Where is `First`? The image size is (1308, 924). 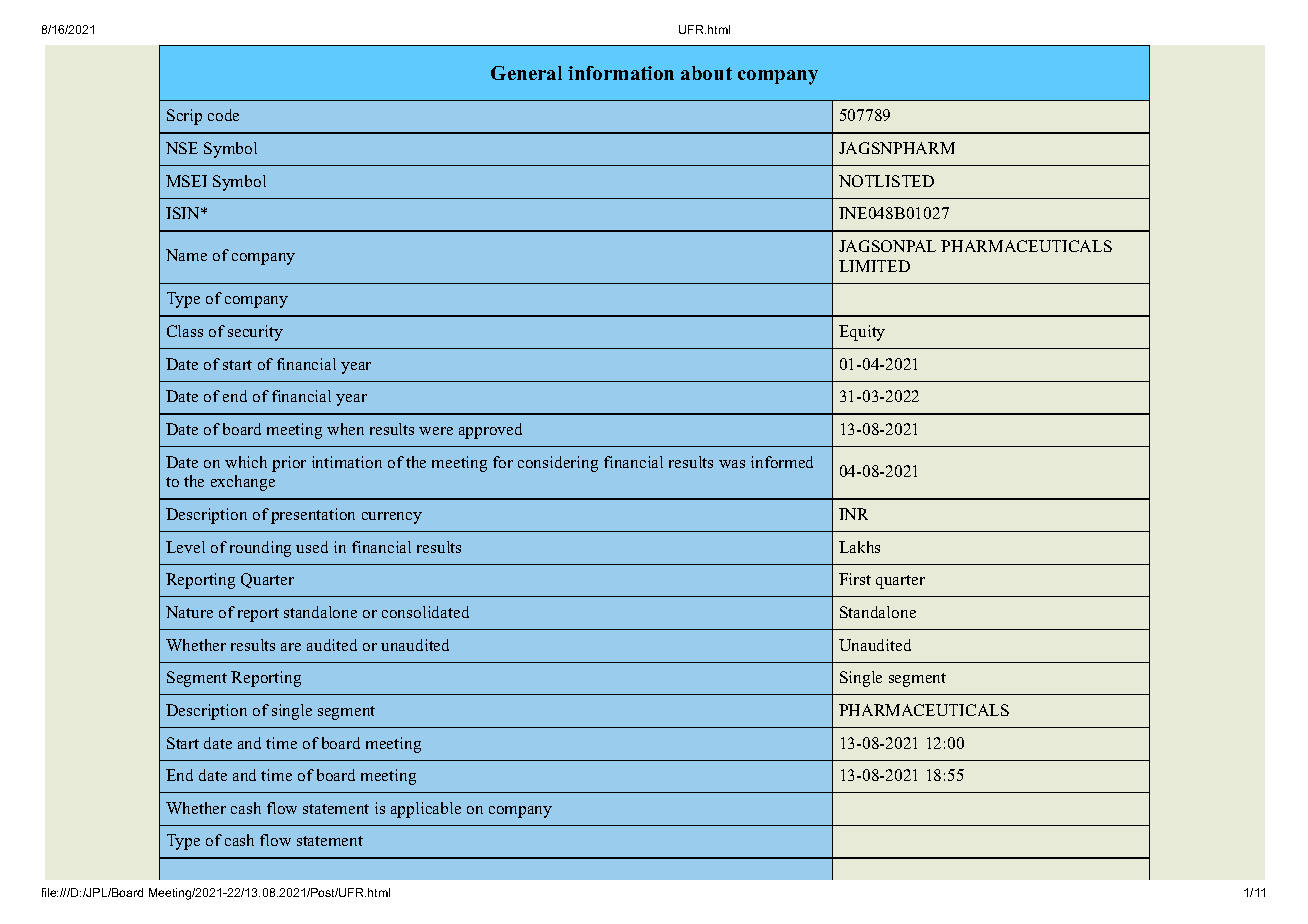 First is located at coordinates (855, 579).
